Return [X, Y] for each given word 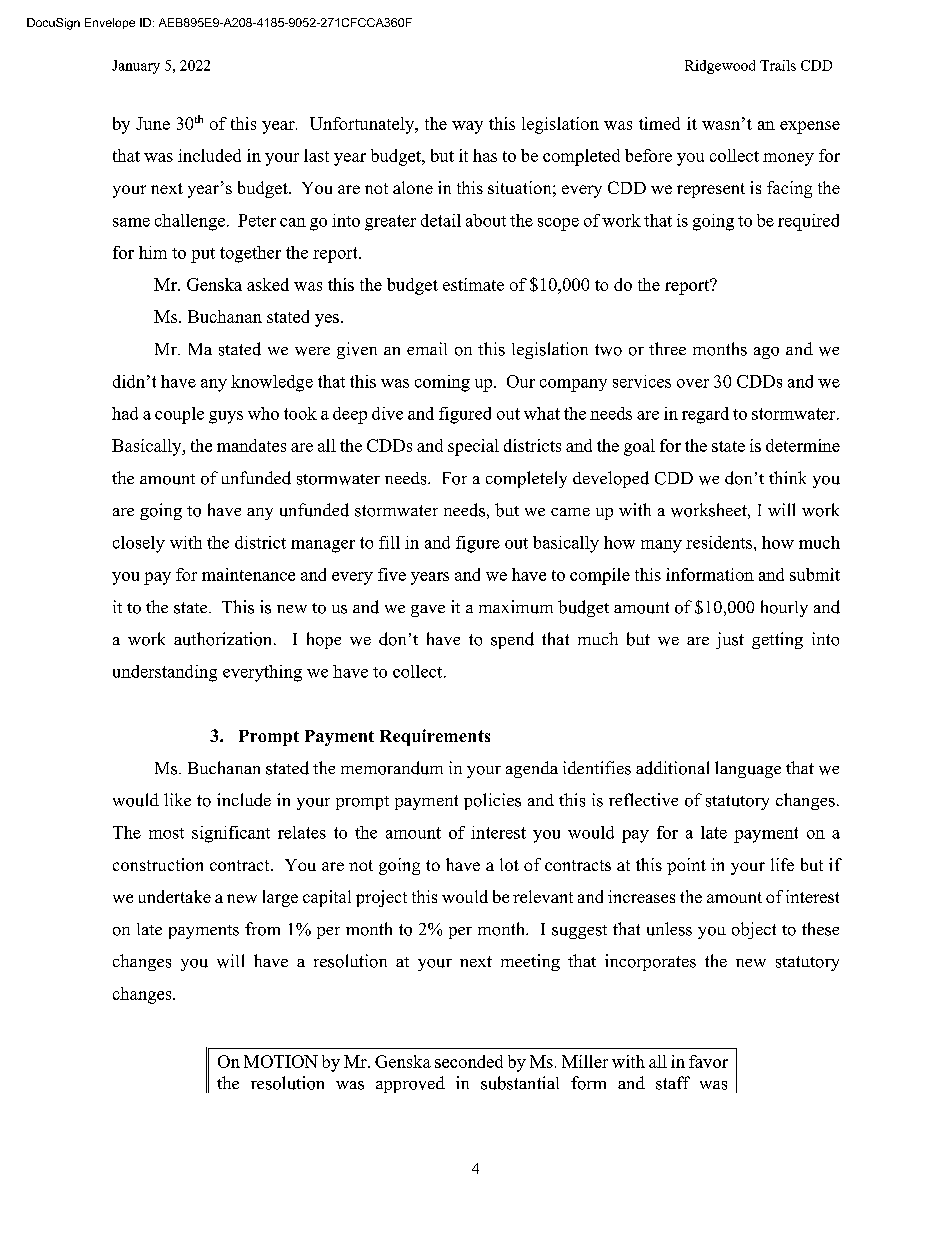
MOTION [281, 1061]
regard [705, 415]
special [473, 447]
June [153, 123]
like [177, 799]
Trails [778, 65]
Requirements [435, 737]
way [467, 127]
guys [226, 417]
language [748, 769]
